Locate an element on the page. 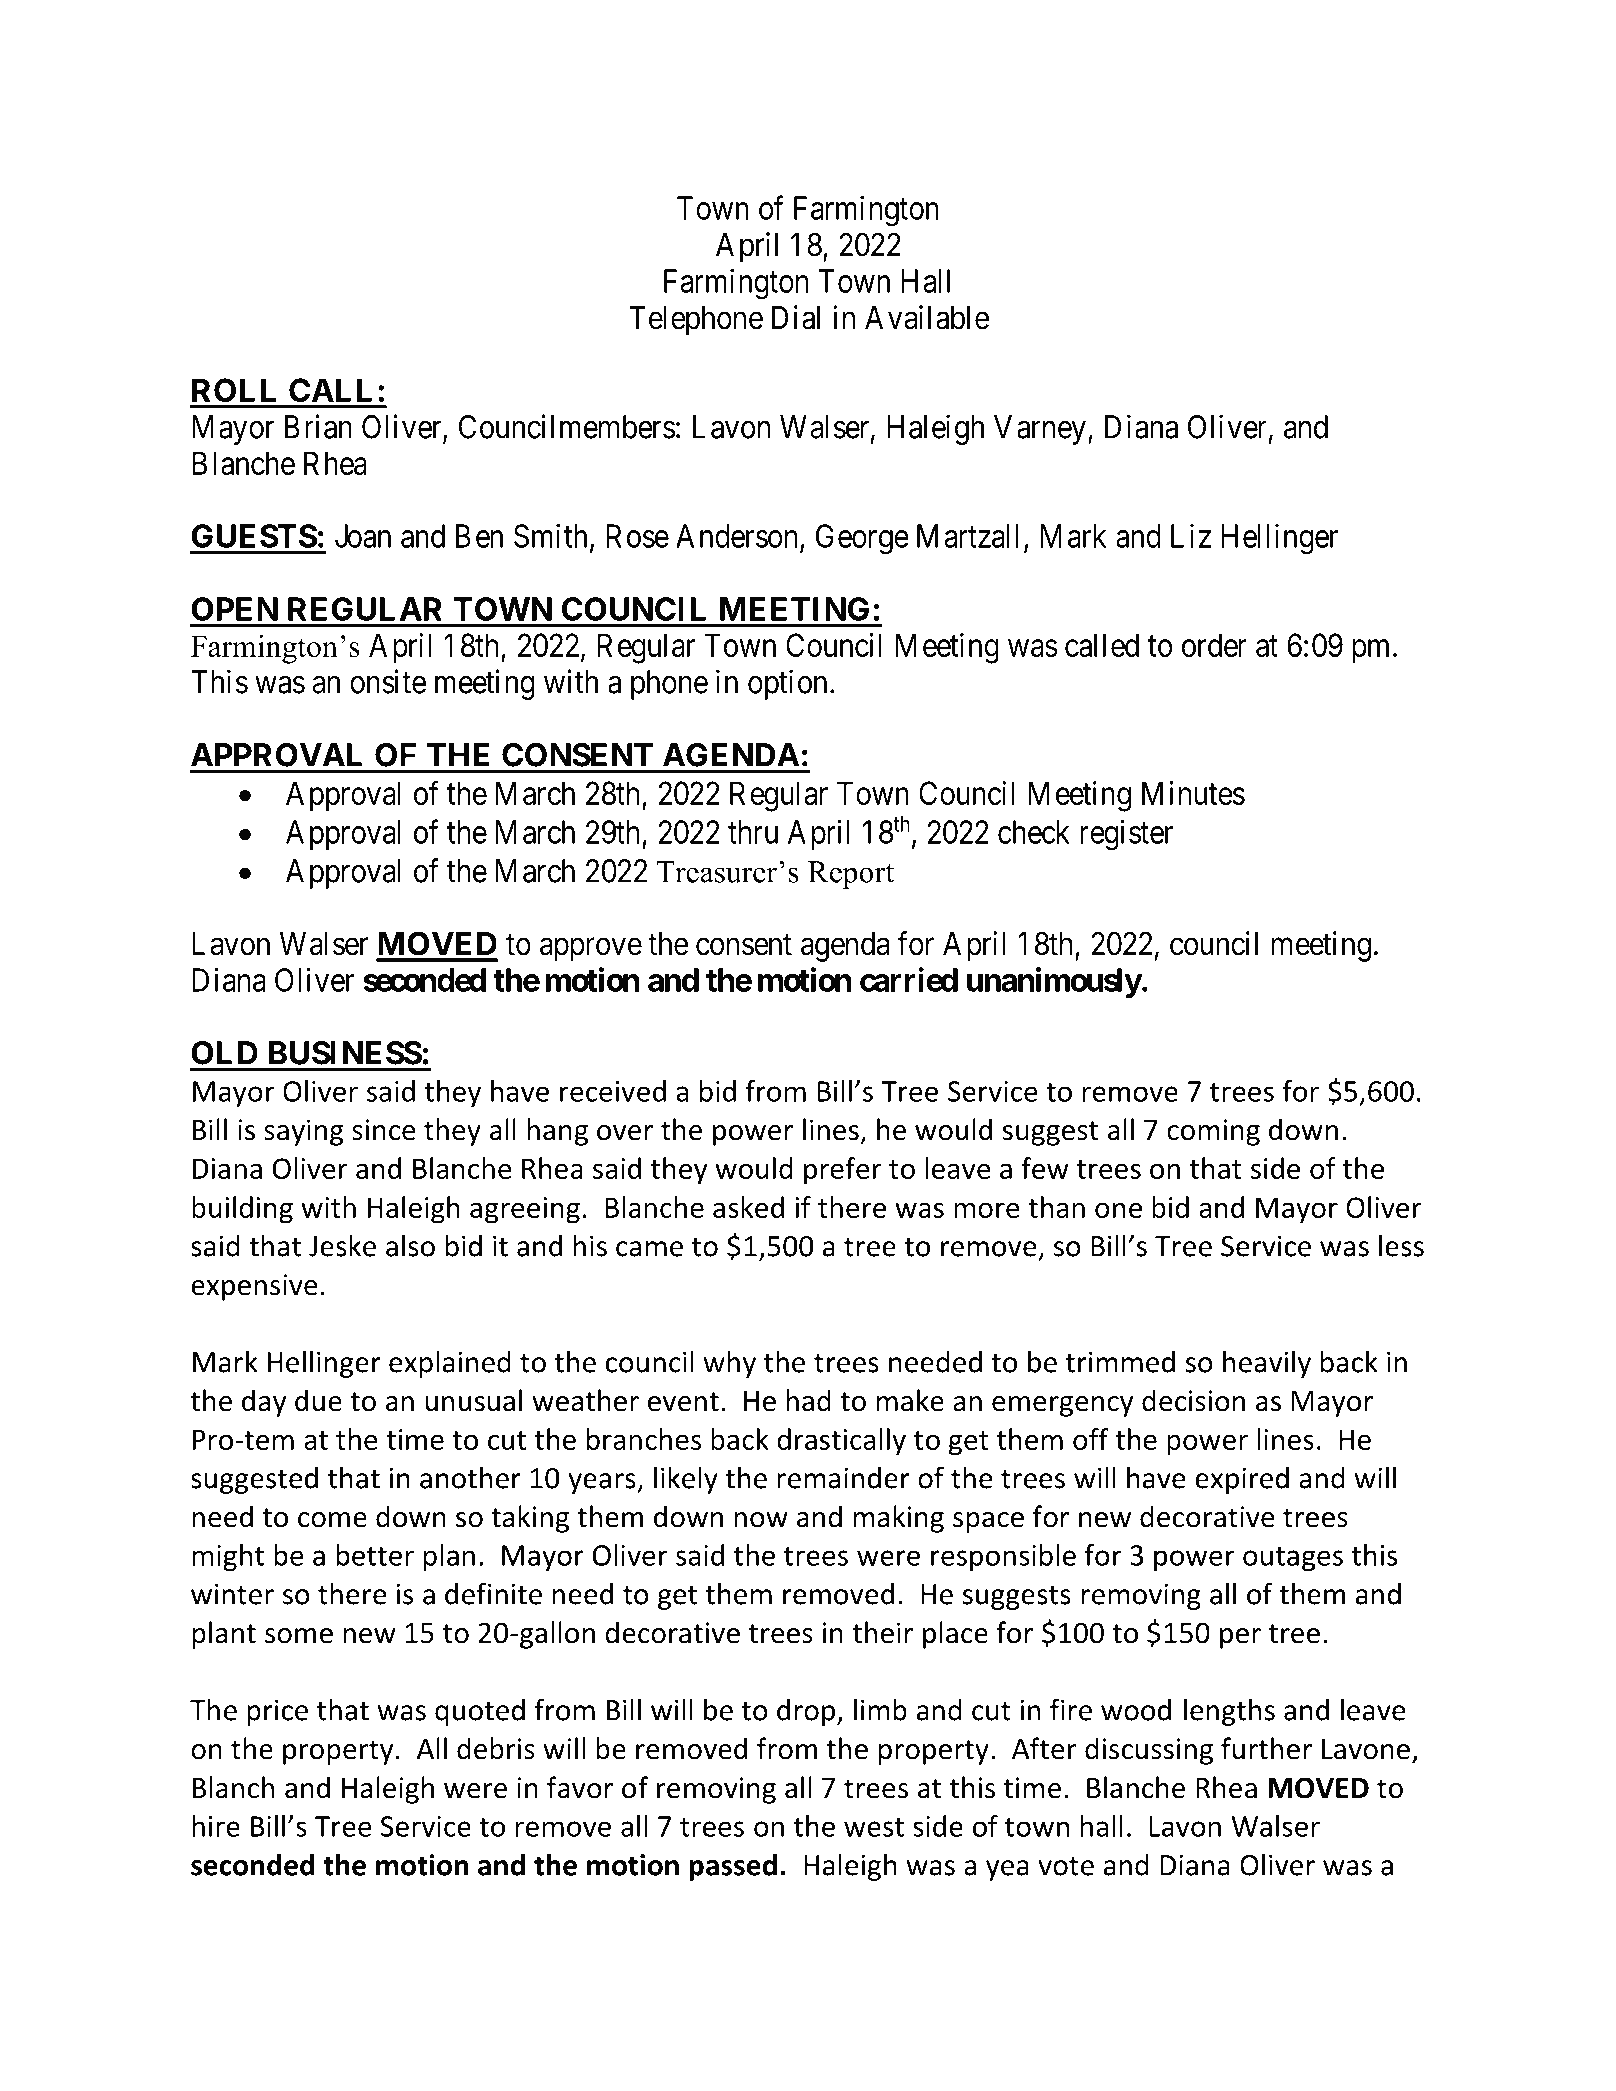 The height and width of the document is (2091, 1616). onsite is located at coordinates (388, 681).
